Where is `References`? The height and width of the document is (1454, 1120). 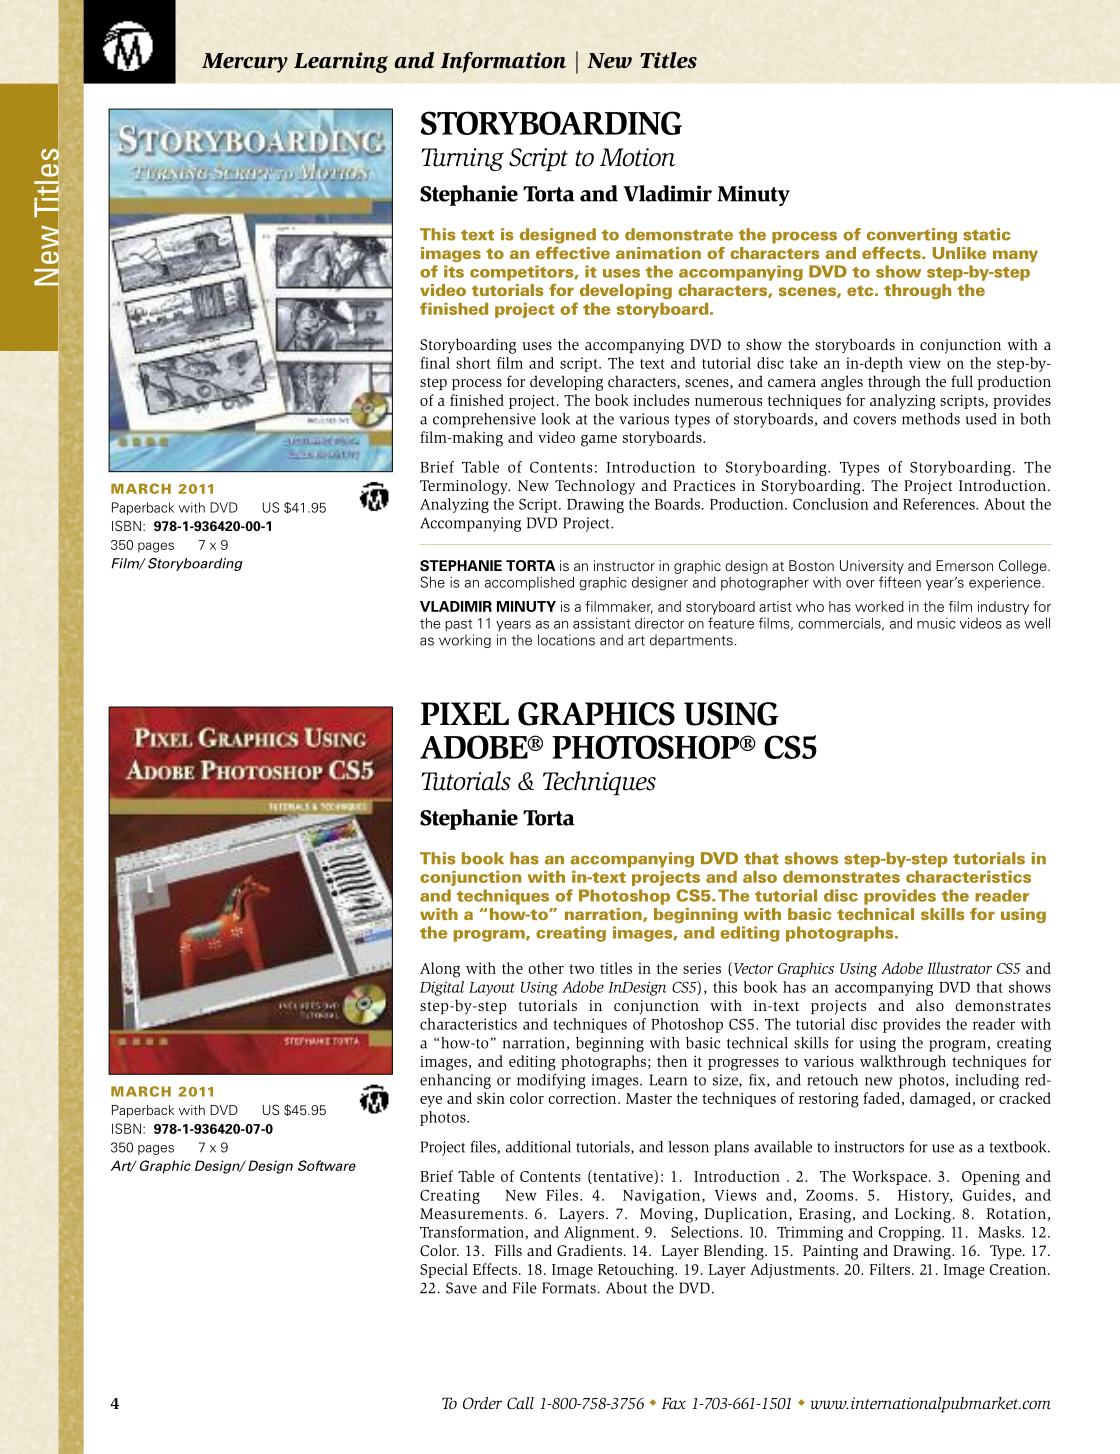 References is located at coordinates (940, 504).
